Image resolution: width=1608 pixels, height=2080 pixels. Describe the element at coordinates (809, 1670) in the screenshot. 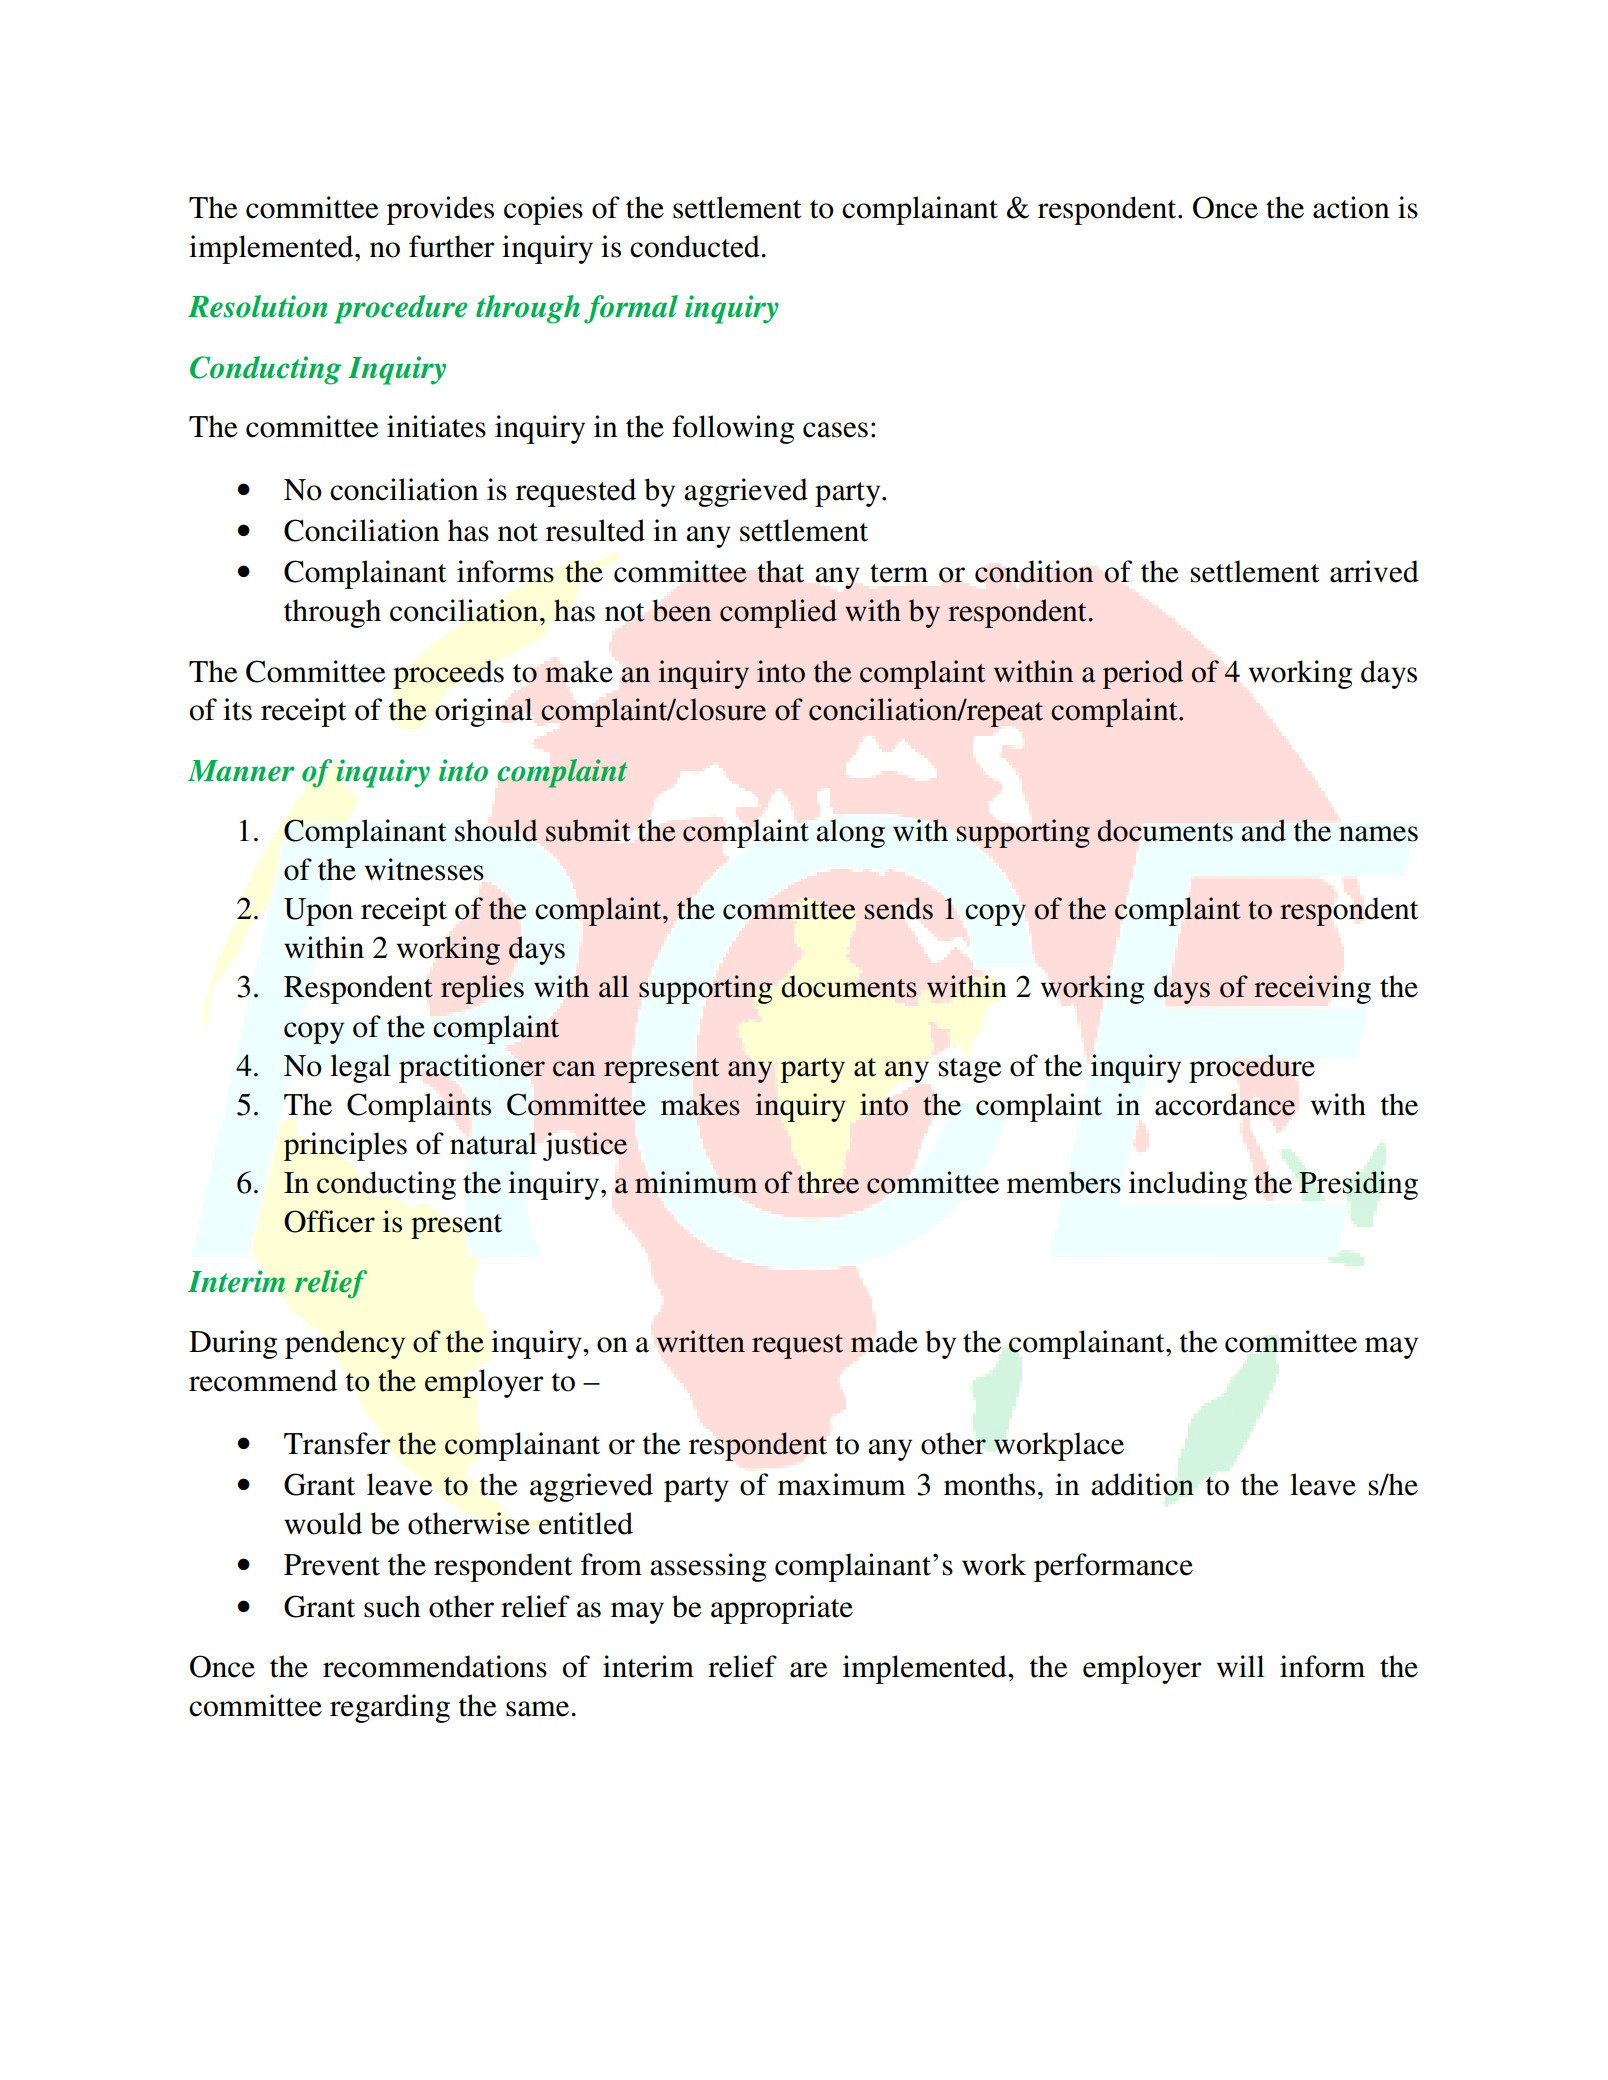

I see `are` at that location.
